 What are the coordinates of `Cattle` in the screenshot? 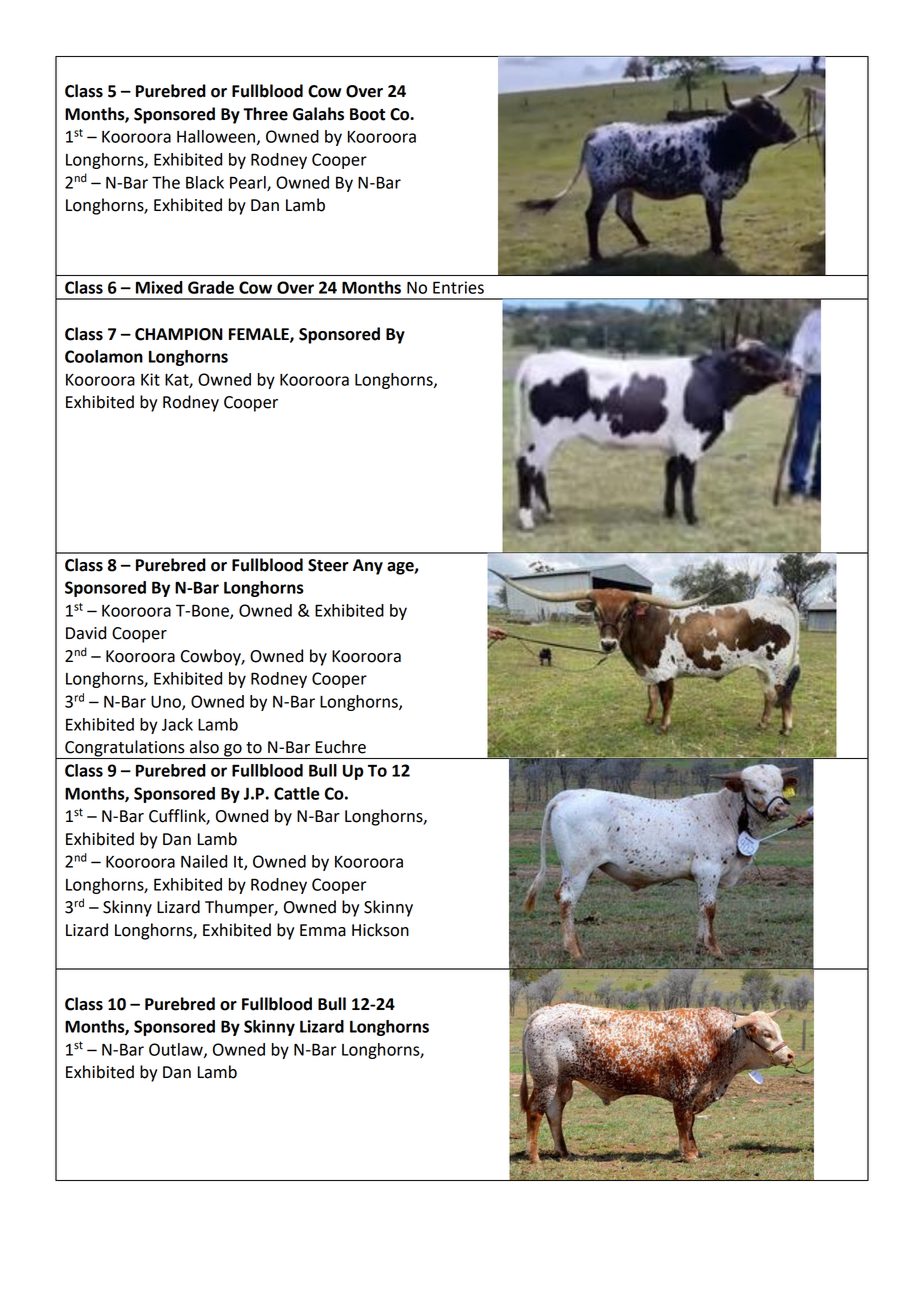 It's located at (297, 793).
